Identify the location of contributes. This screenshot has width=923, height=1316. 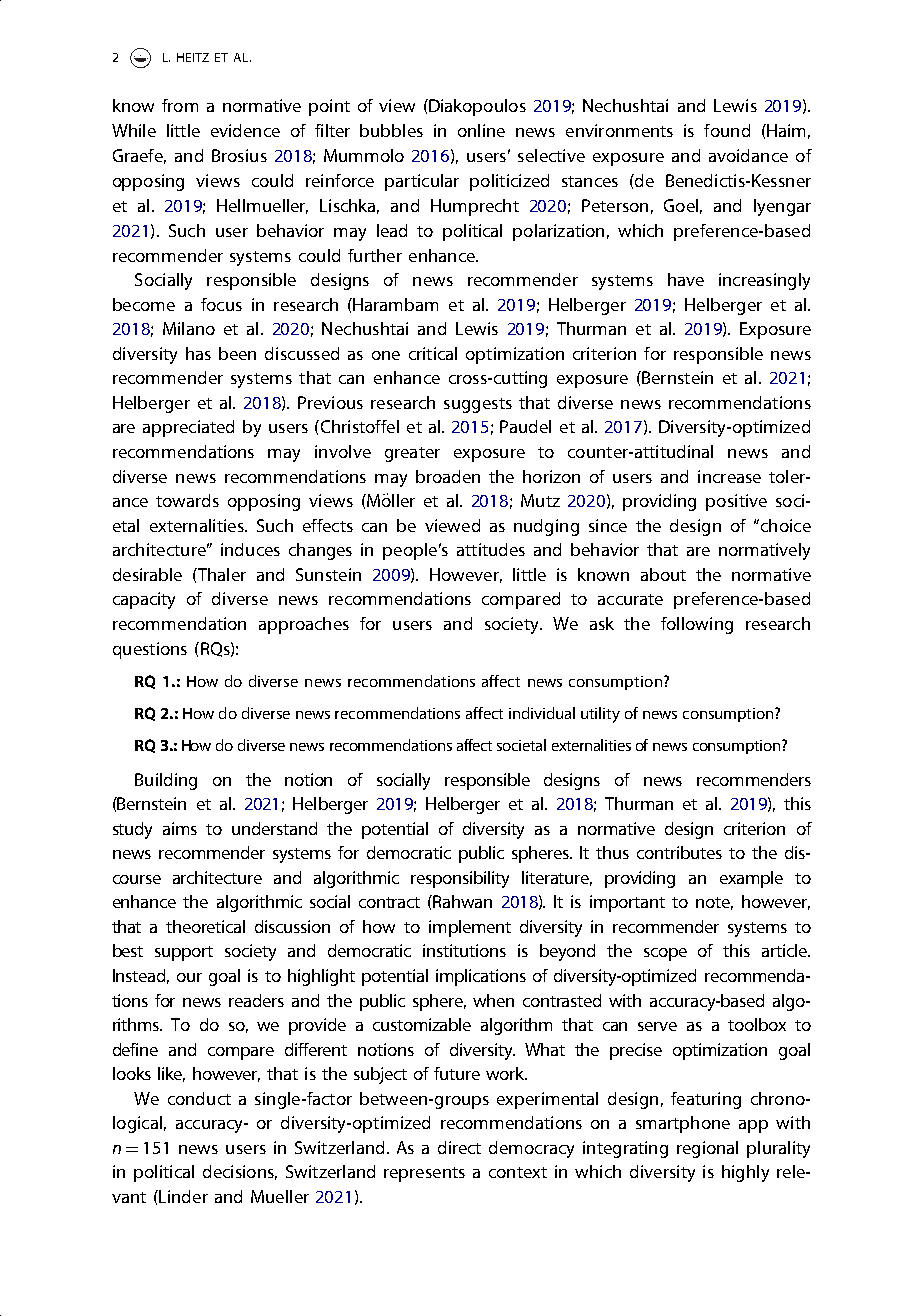
(679, 852).
